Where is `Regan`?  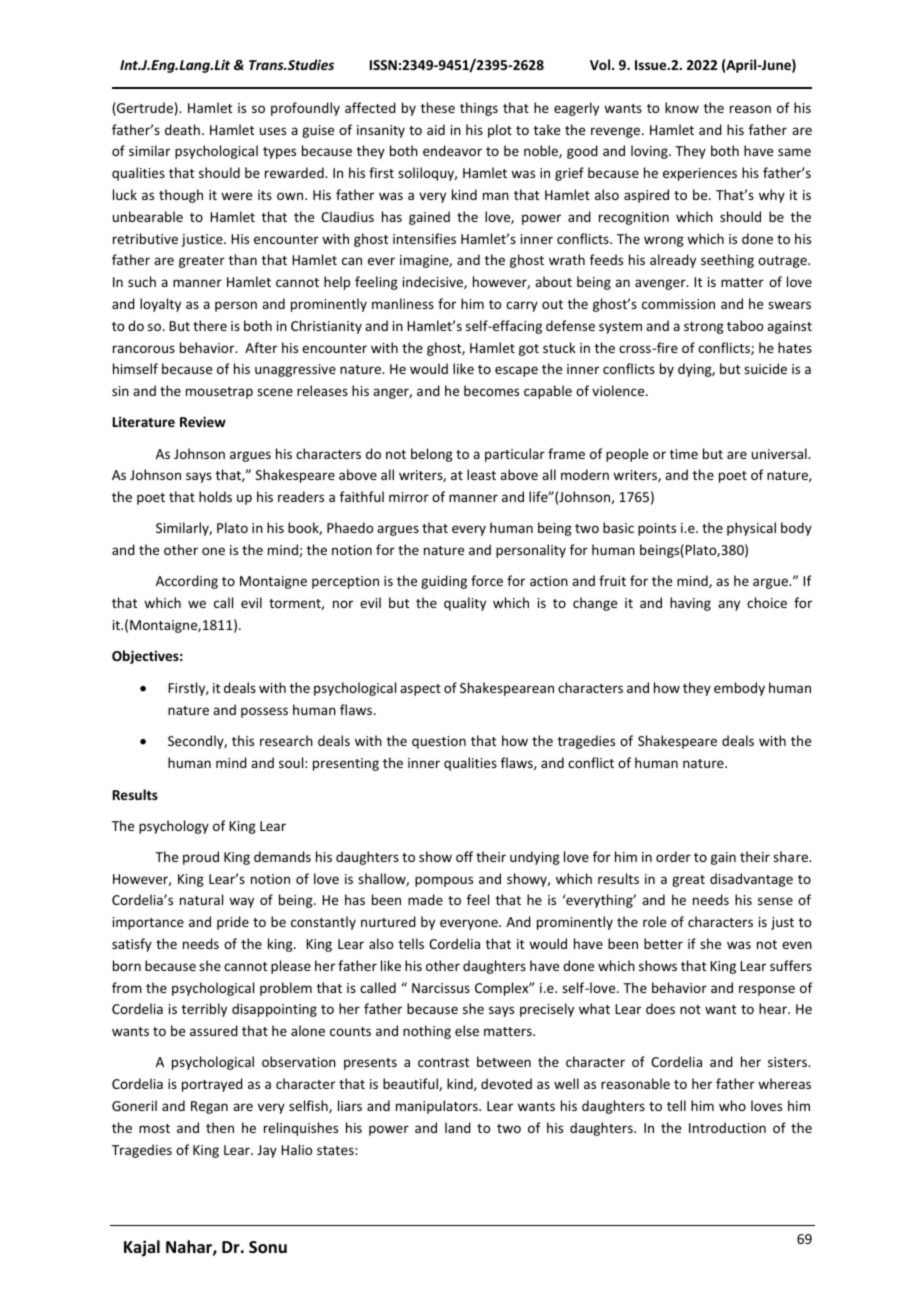 Regan is located at coordinates (209, 1107).
